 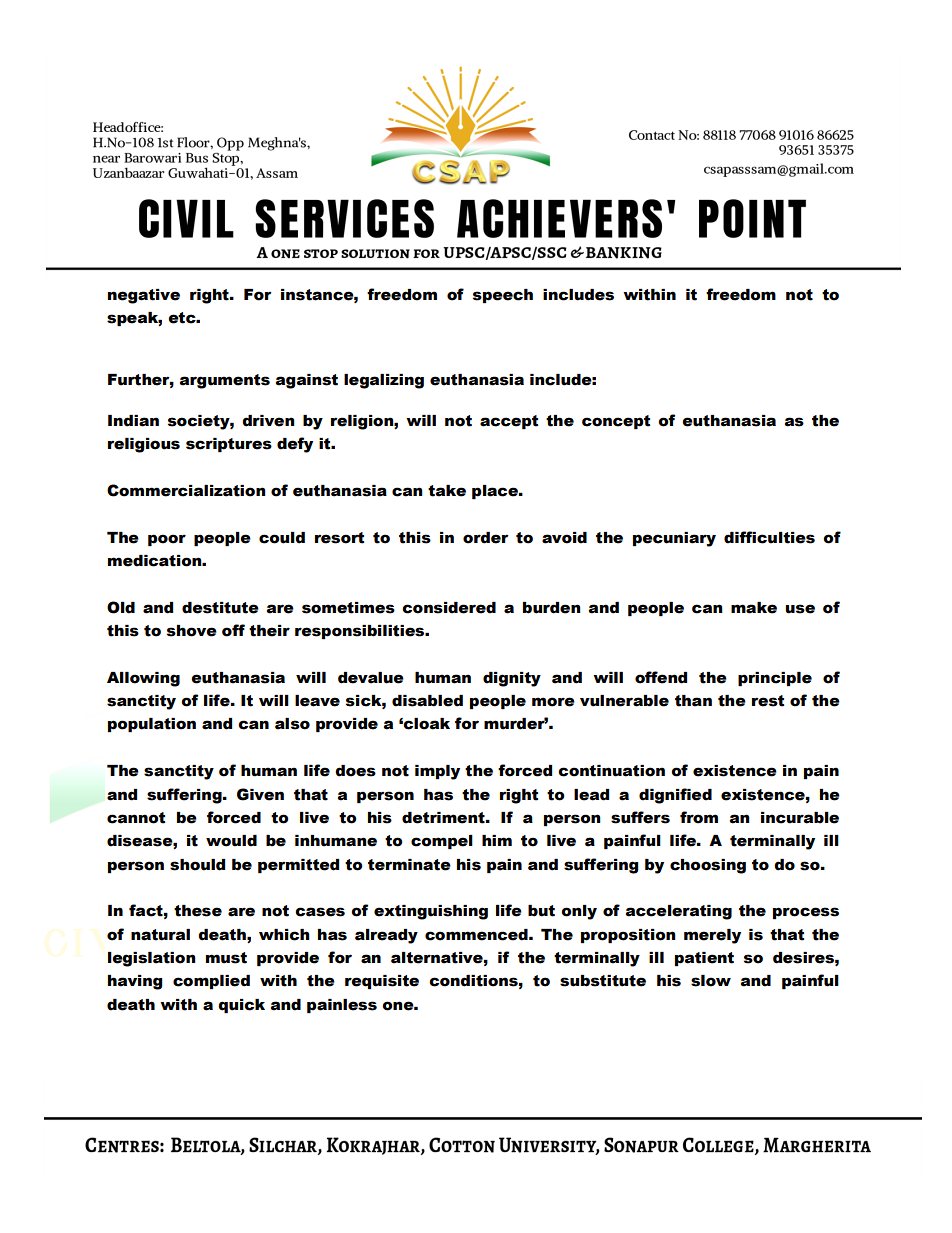 I want to click on poor, so click(x=167, y=540).
